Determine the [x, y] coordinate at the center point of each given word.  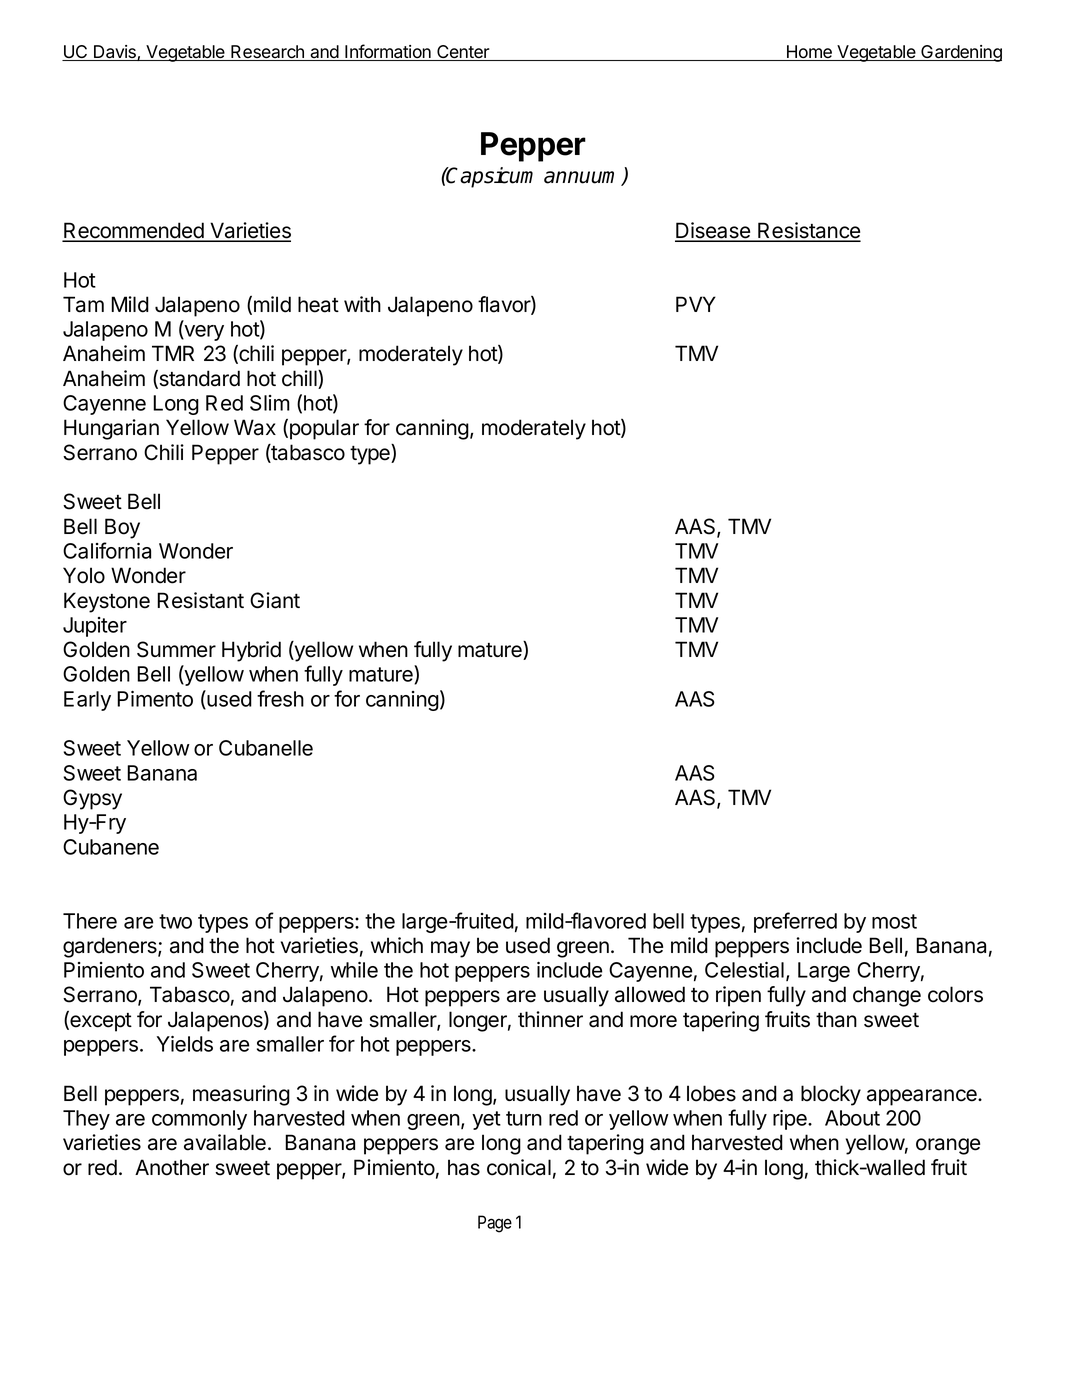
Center [463, 53]
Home [809, 53]
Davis [115, 53]
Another [172, 1167]
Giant [275, 600]
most [894, 921]
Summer [176, 649]
